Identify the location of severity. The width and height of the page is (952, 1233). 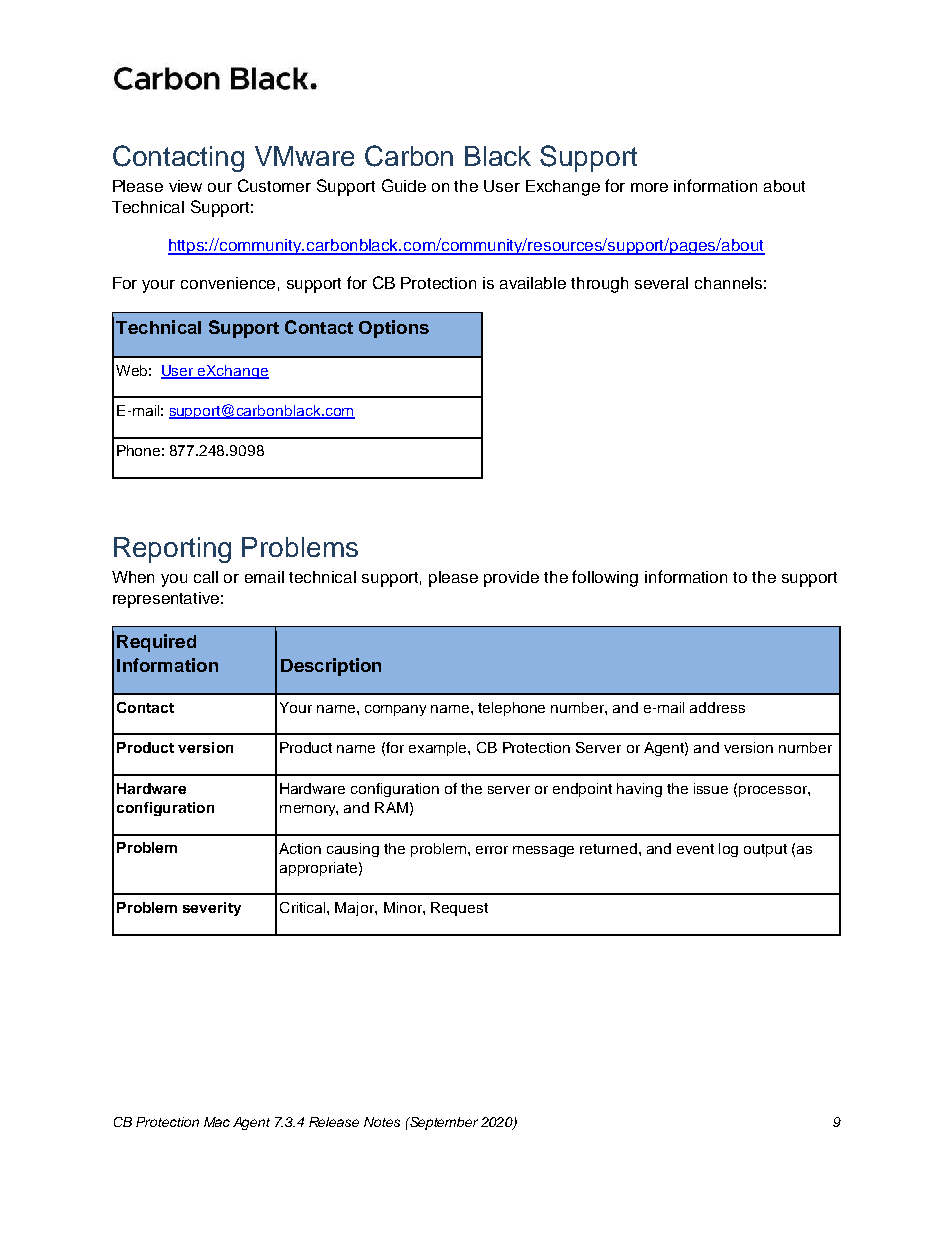
(212, 909).
